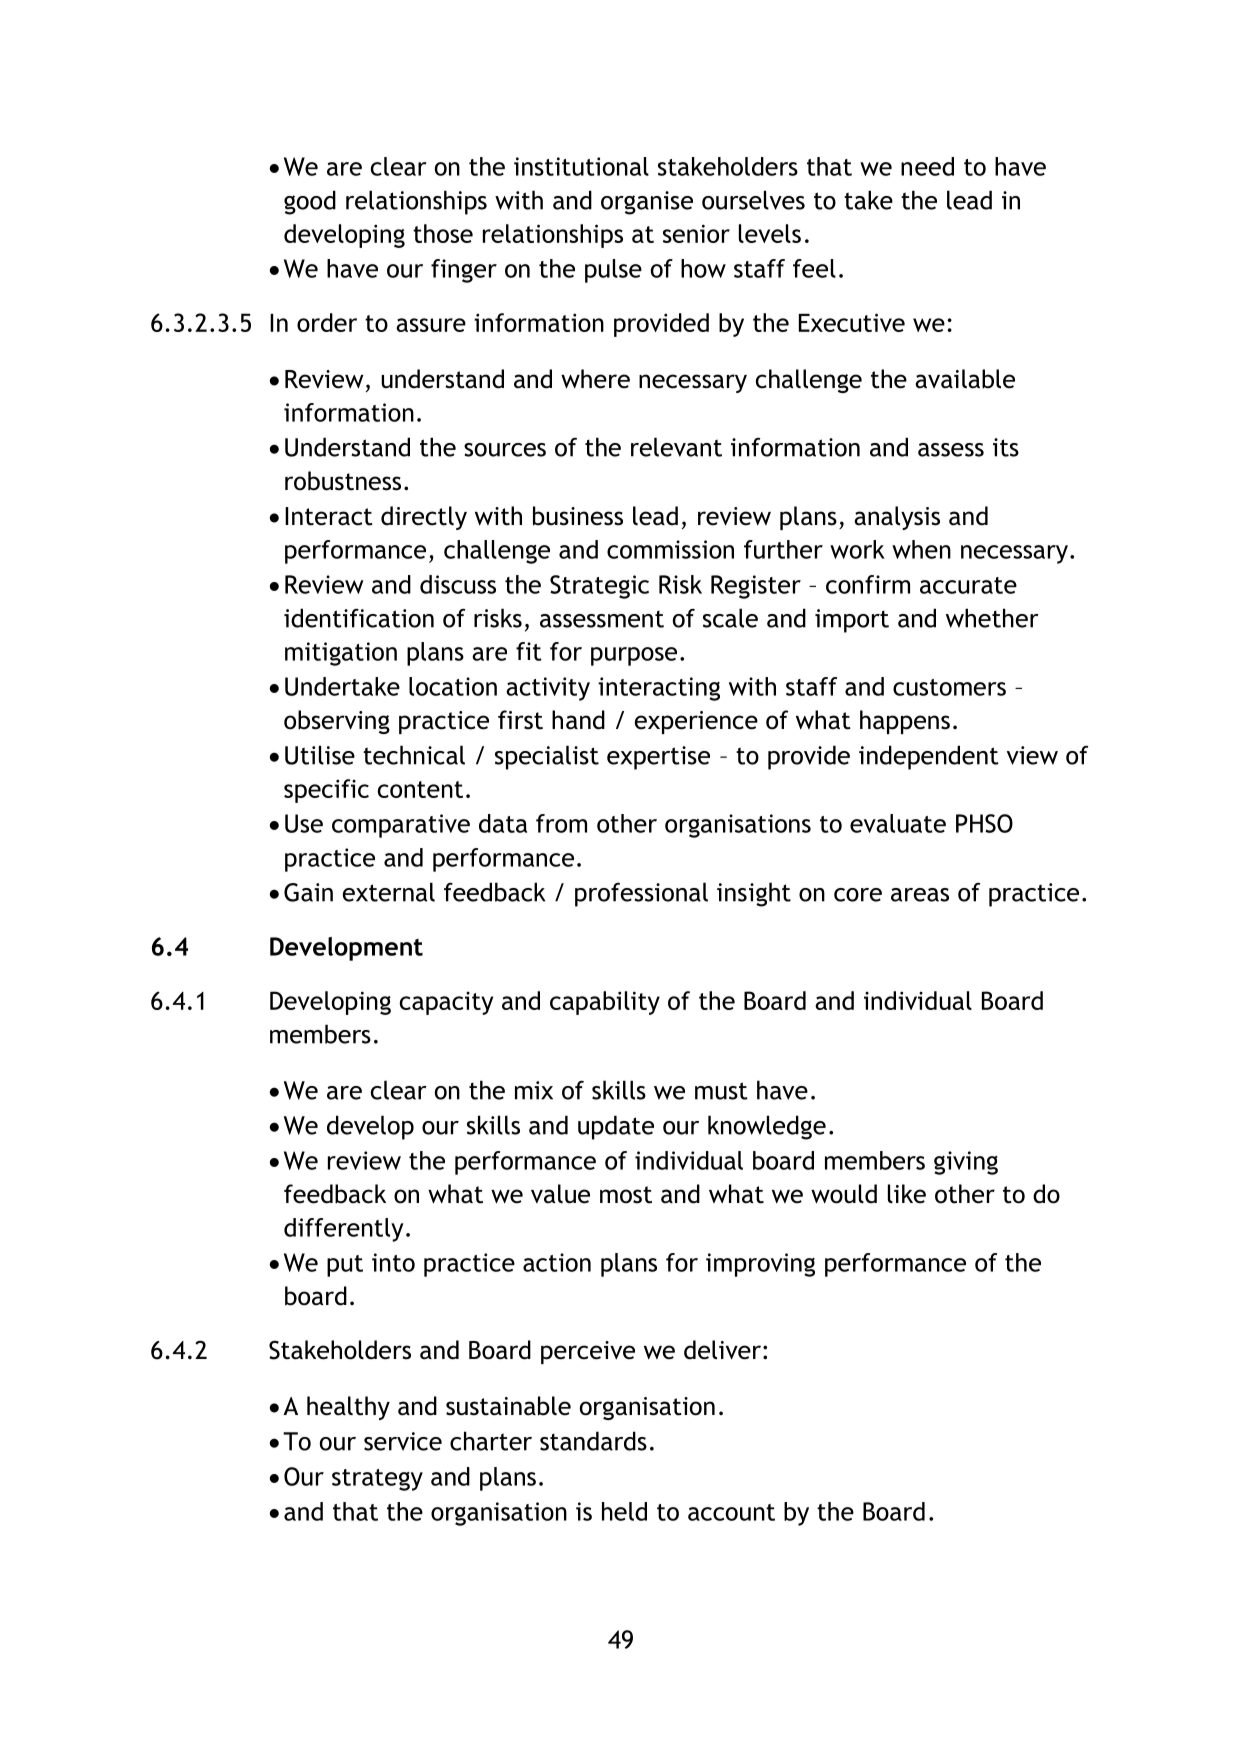 The image size is (1242, 1757). I want to click on capacity, so click(446, 1003).
